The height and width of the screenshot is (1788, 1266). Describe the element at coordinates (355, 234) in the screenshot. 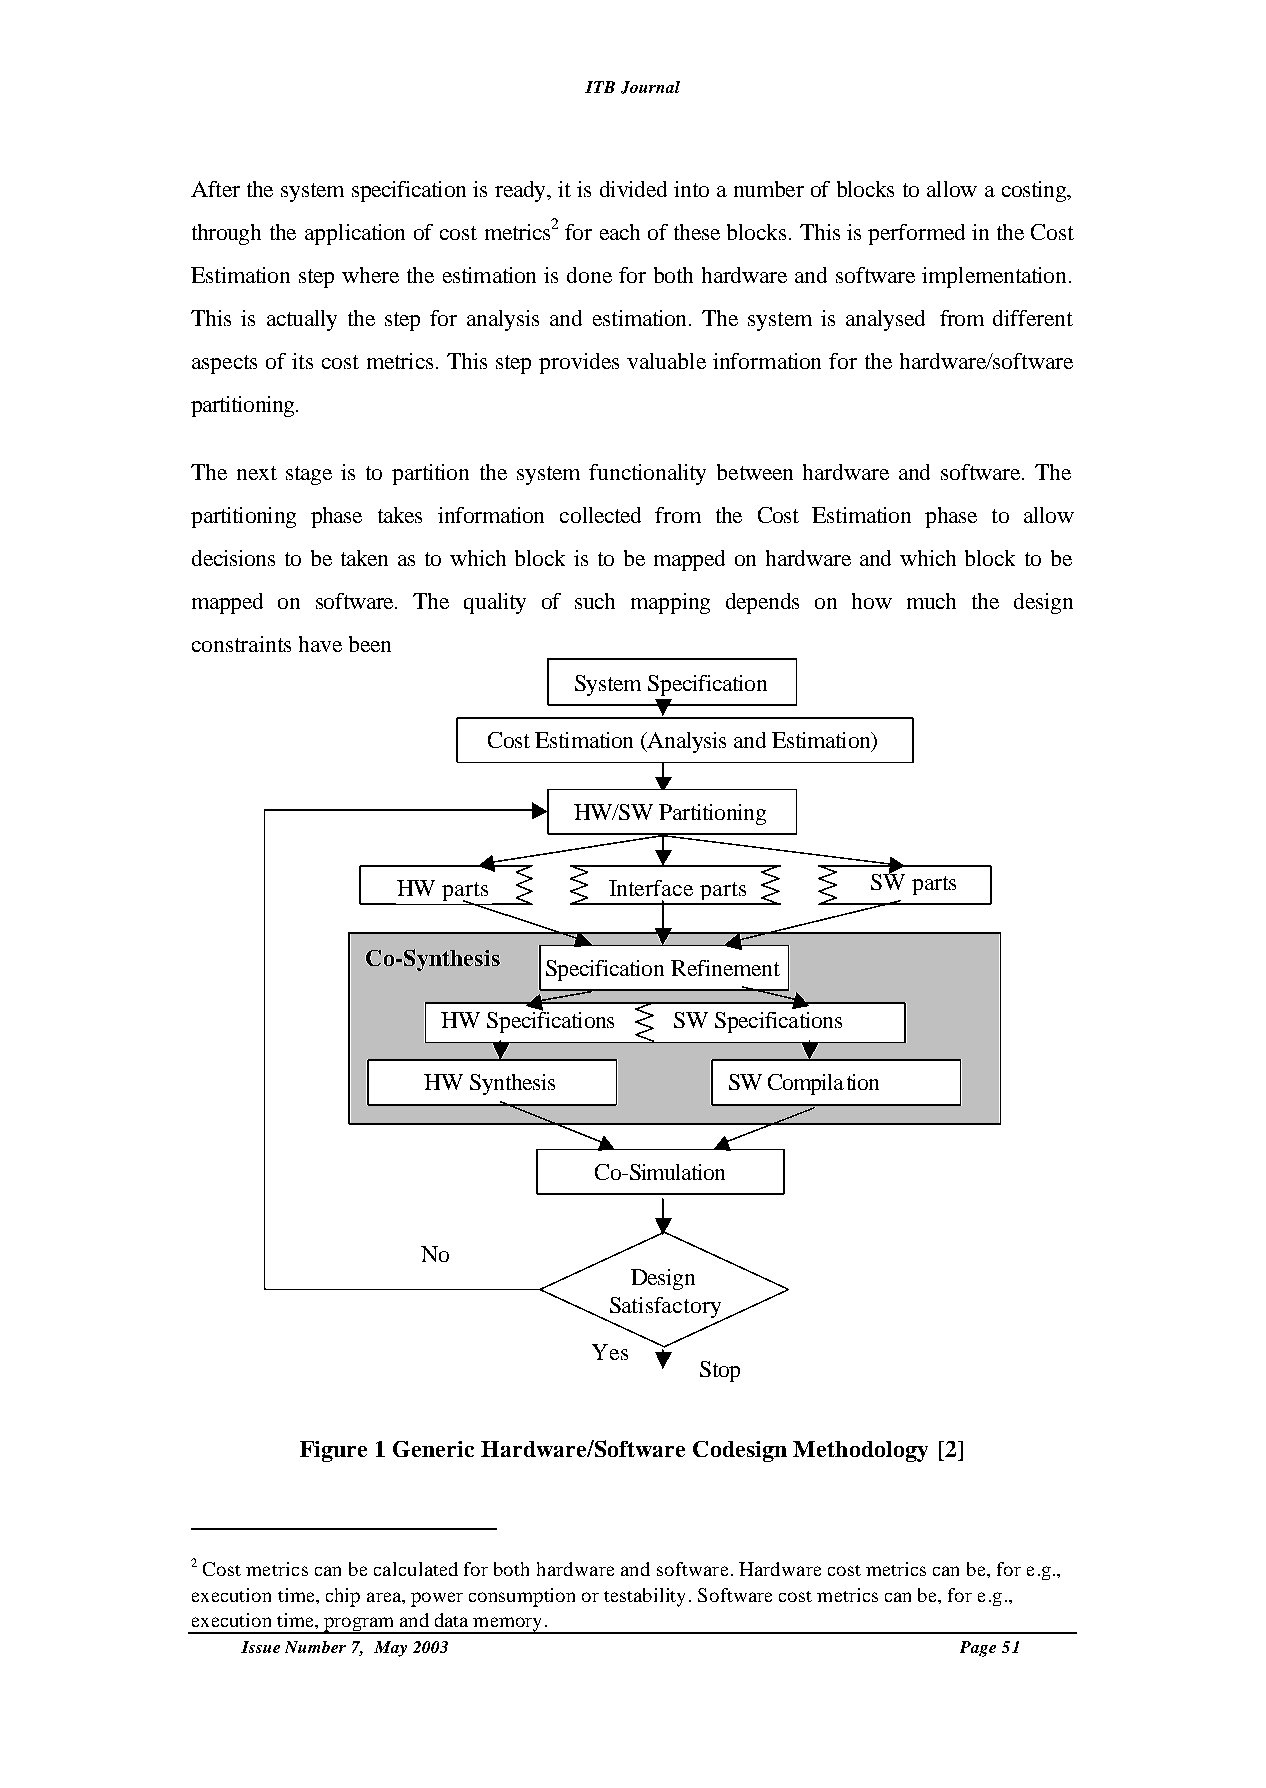

I see `application` at that location.
